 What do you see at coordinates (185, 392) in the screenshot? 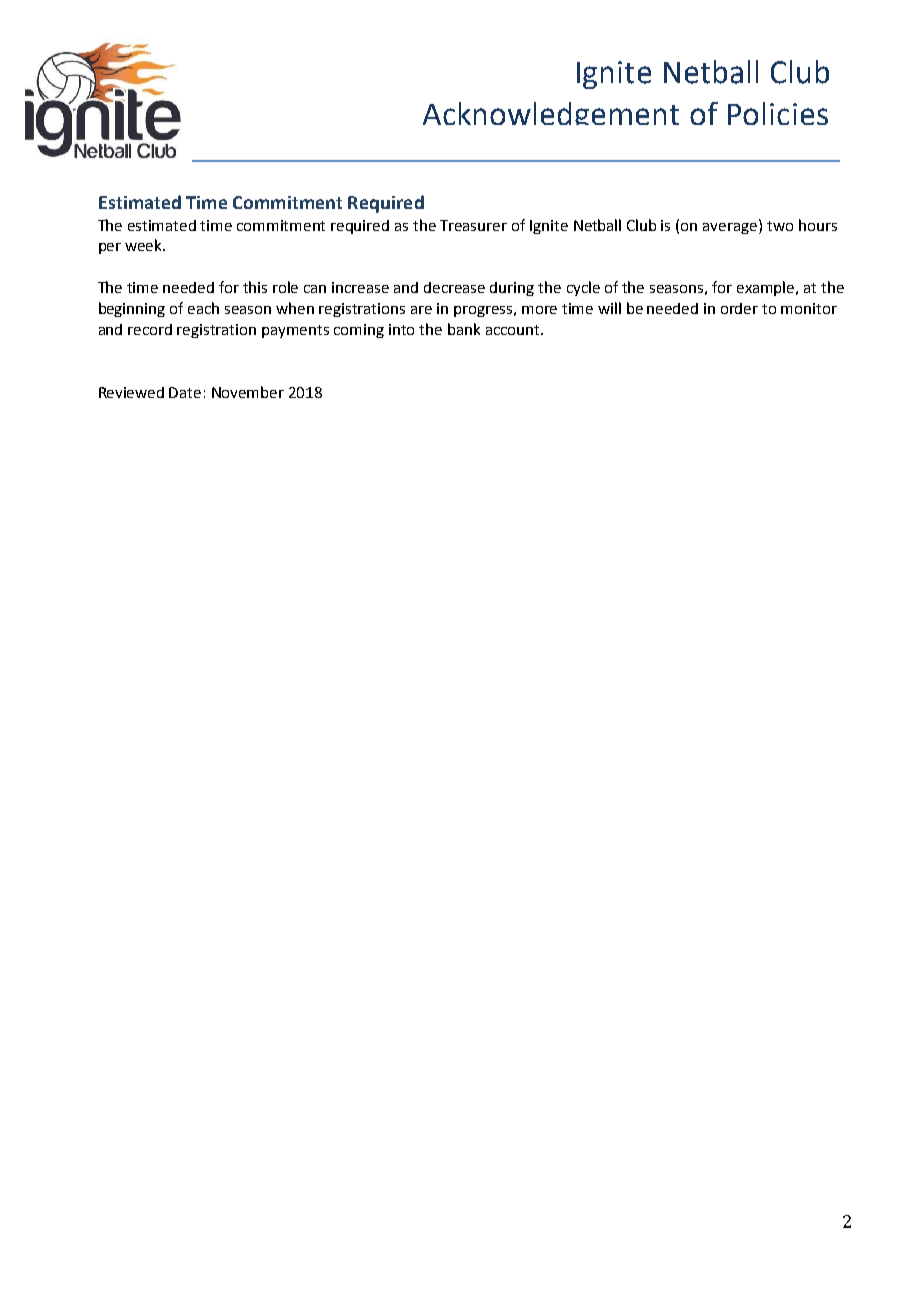
I see `Date` at bounding box center [185, 392].
